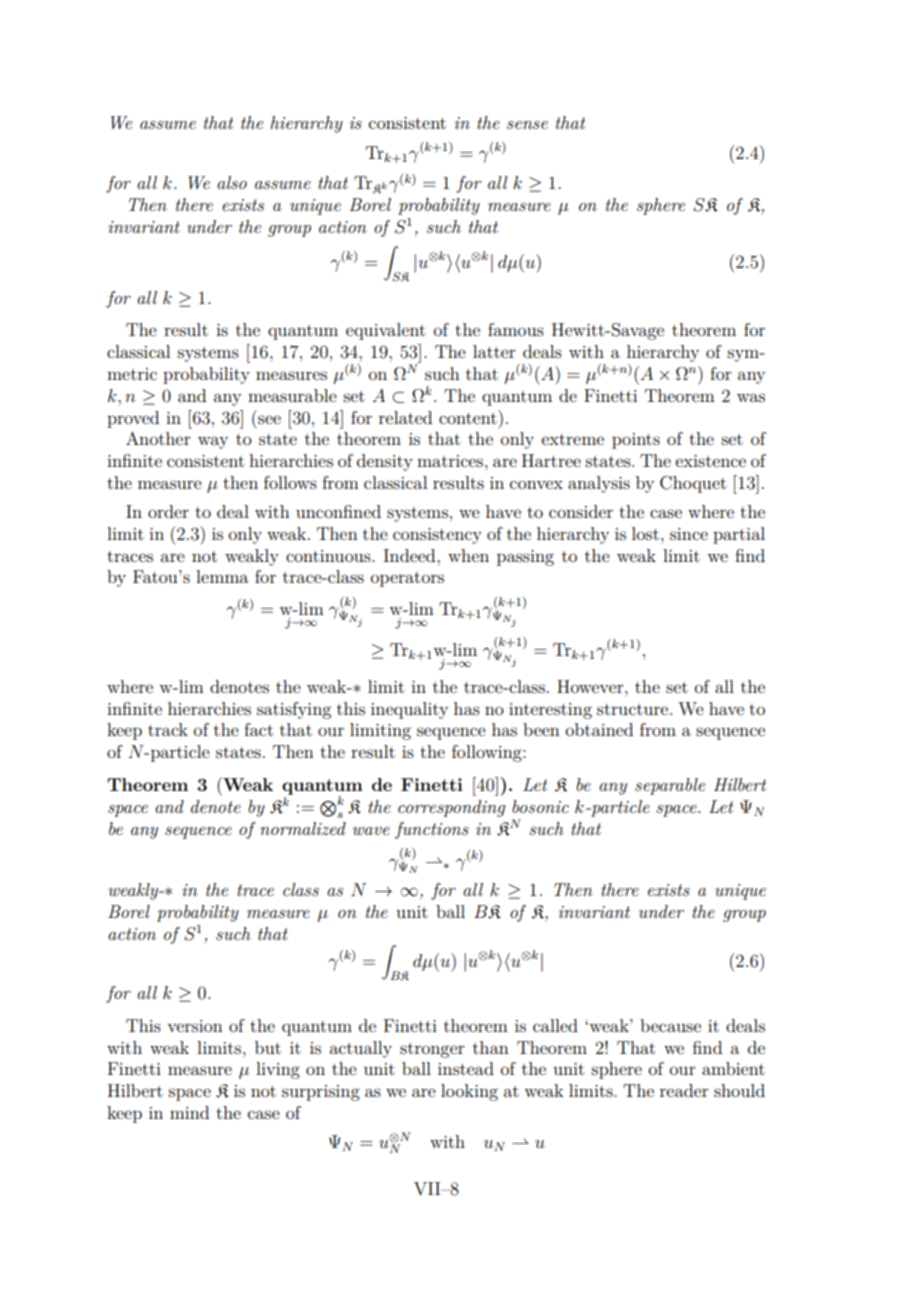  Describe the element at coordinates (684, 1090) in the image. I see `reader` at that location.
